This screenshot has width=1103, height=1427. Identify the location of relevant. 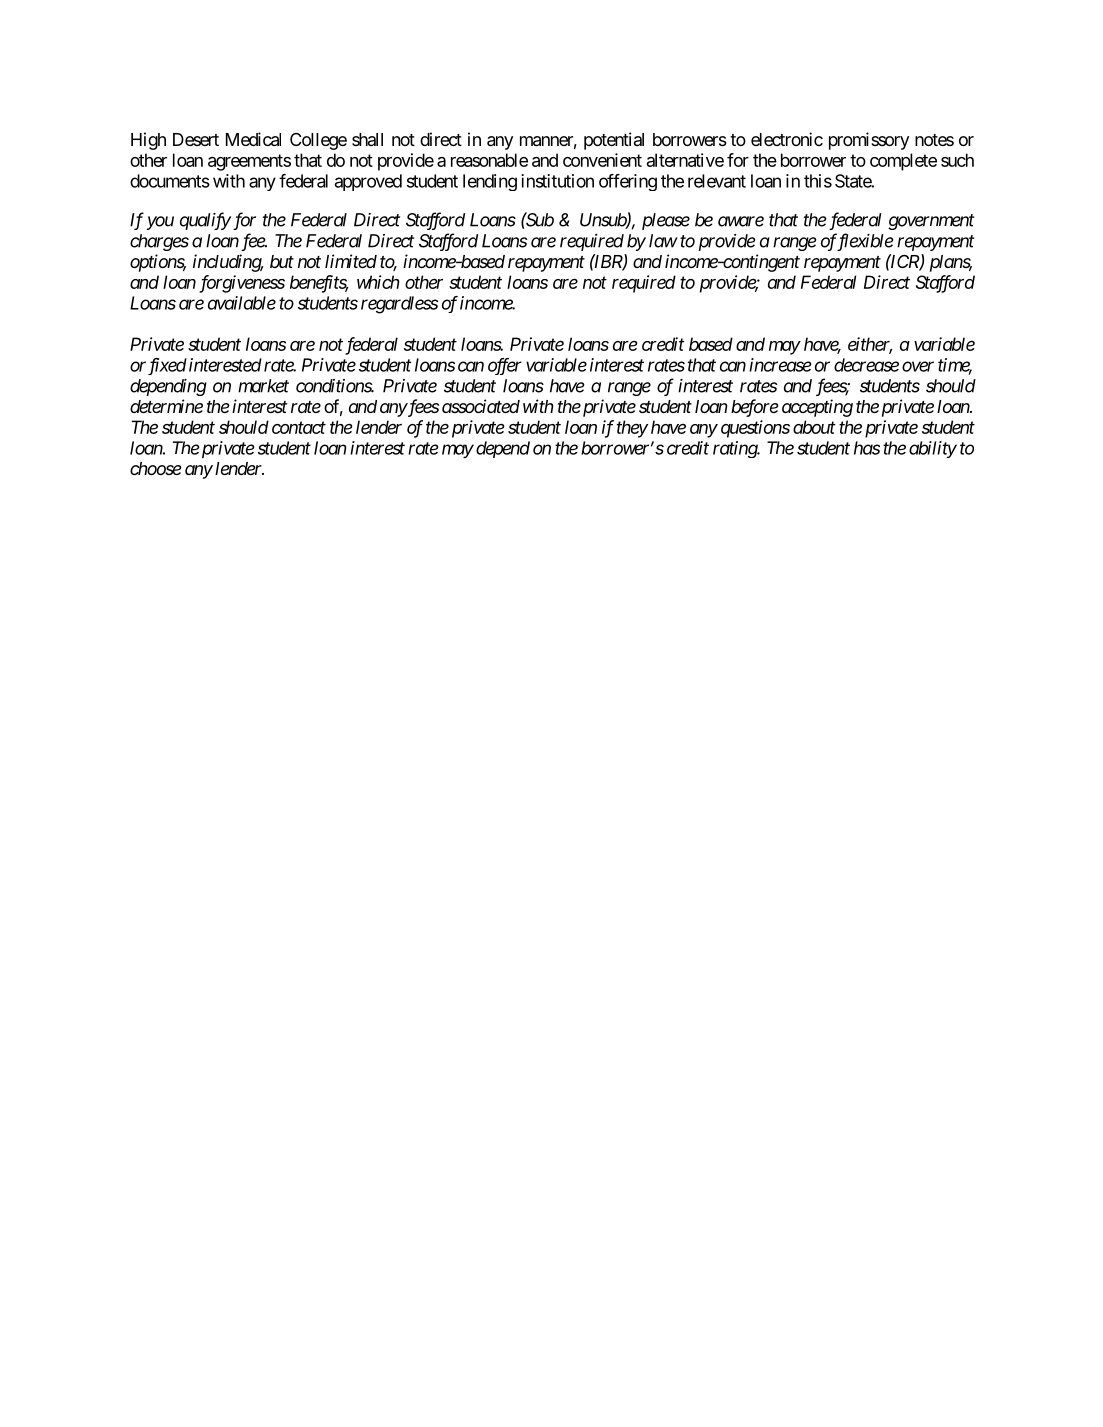
(717, 181).
